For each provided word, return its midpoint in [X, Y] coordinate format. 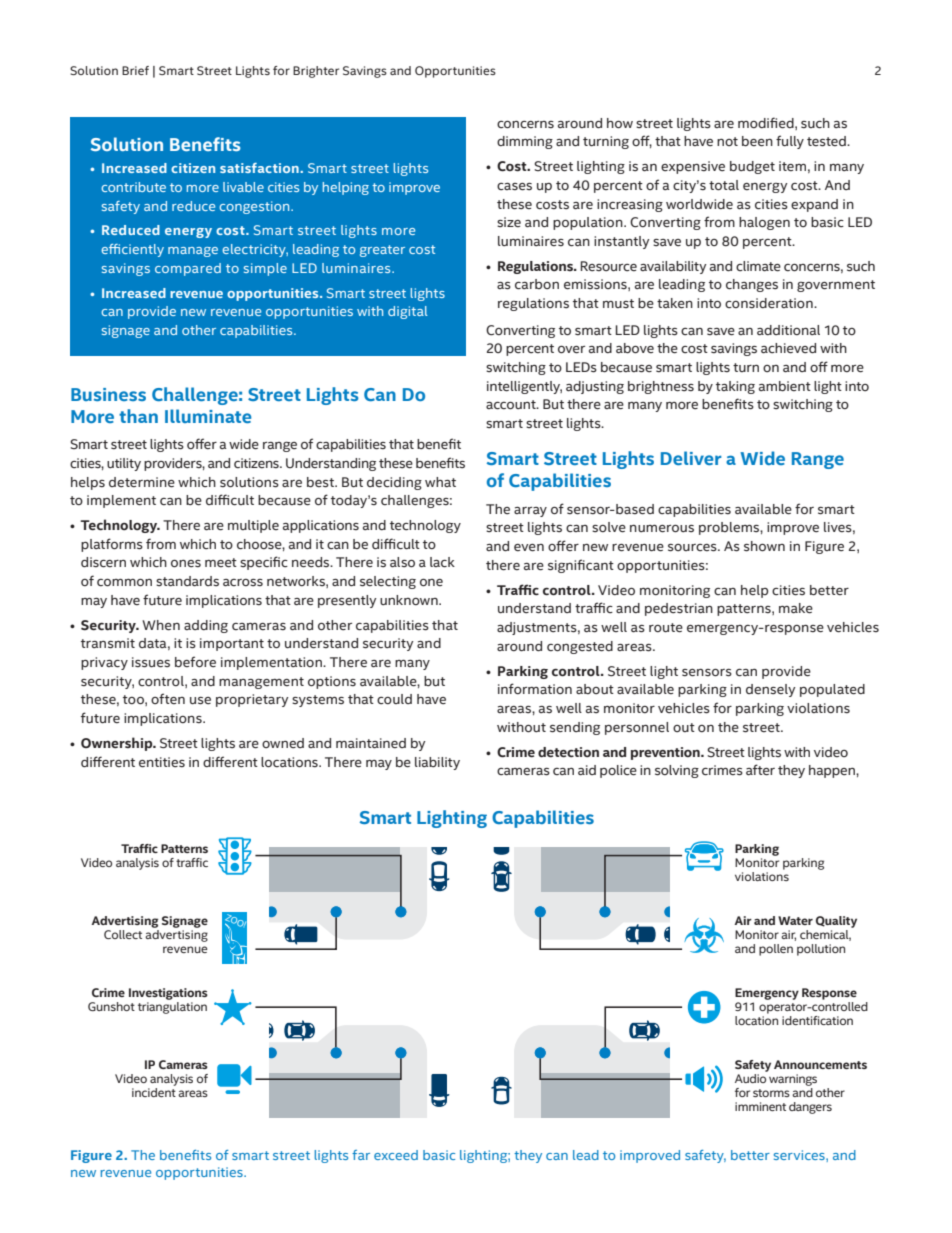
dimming [525, 142]
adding [206, 626]
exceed [396, 1155]
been [757, 141]
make [796, 608]
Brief [135, 70]
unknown [410, 600]
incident [154, 1091]
